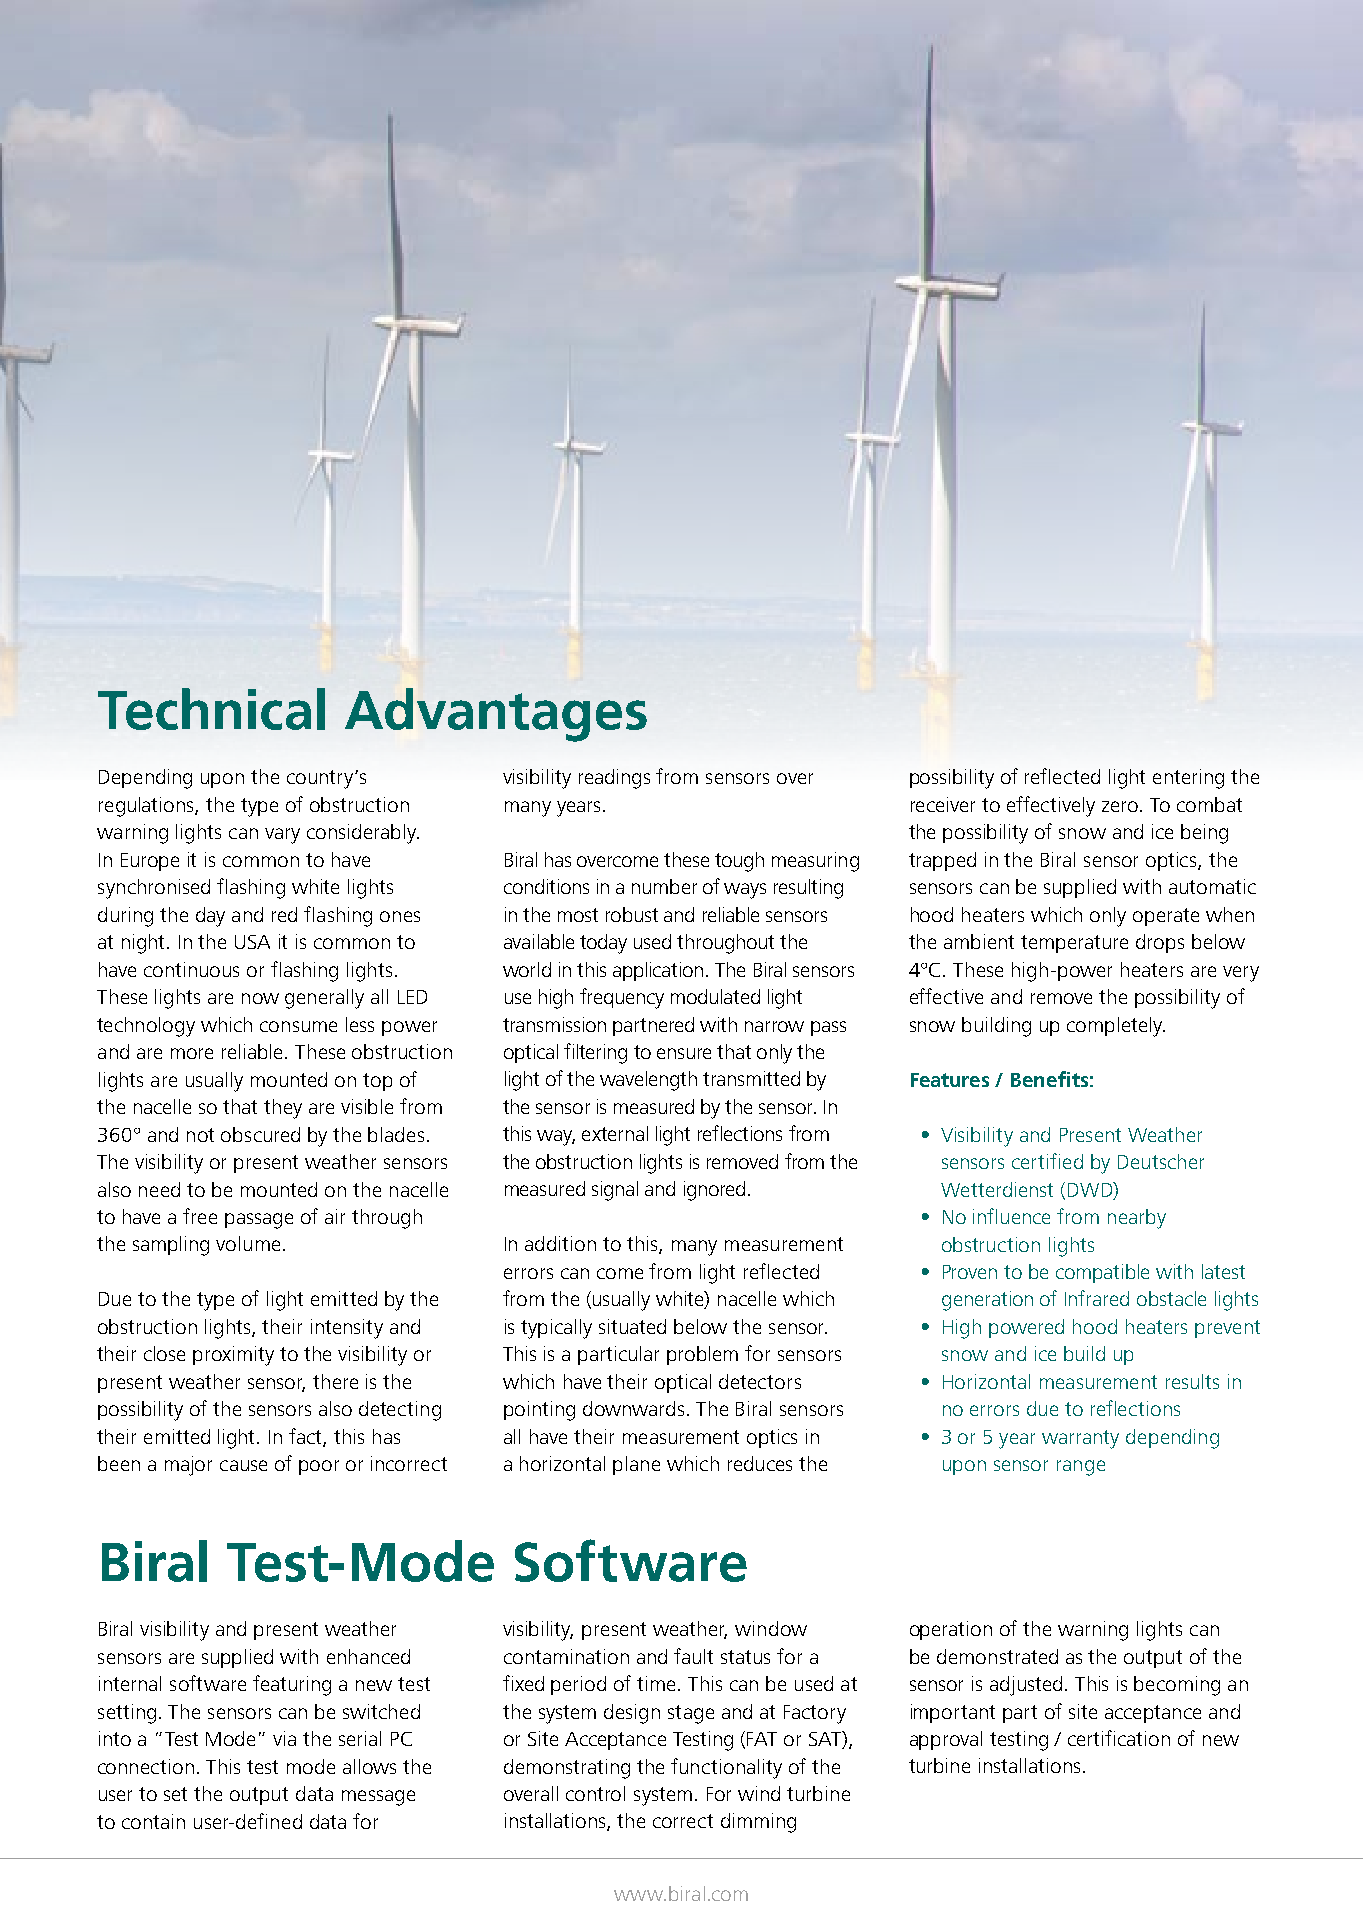  Describe the element at coordinates (211, 709) in the screenshot. I see `Technical` at that location.
